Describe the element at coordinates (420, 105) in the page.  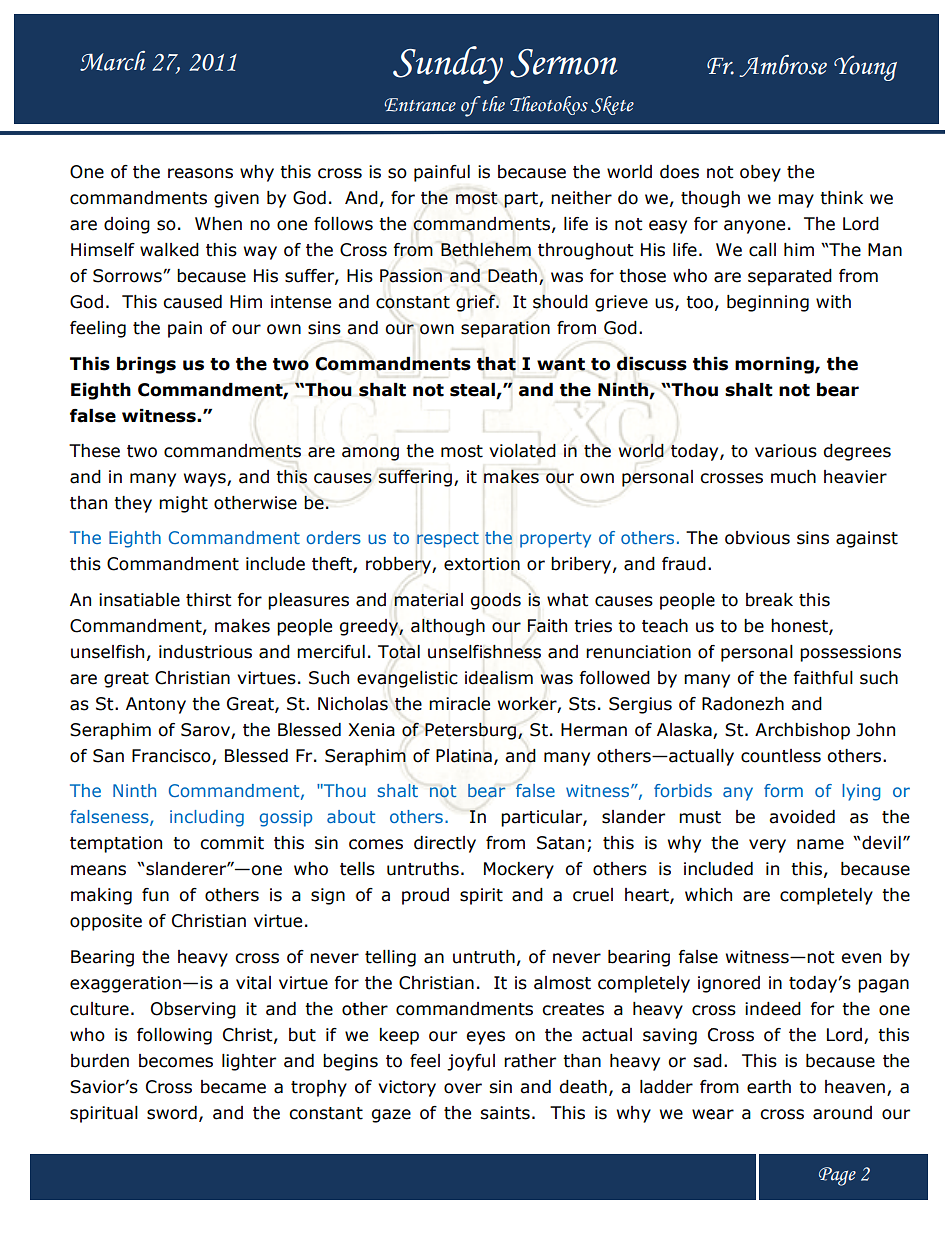
I see `Entrance` at that location.
